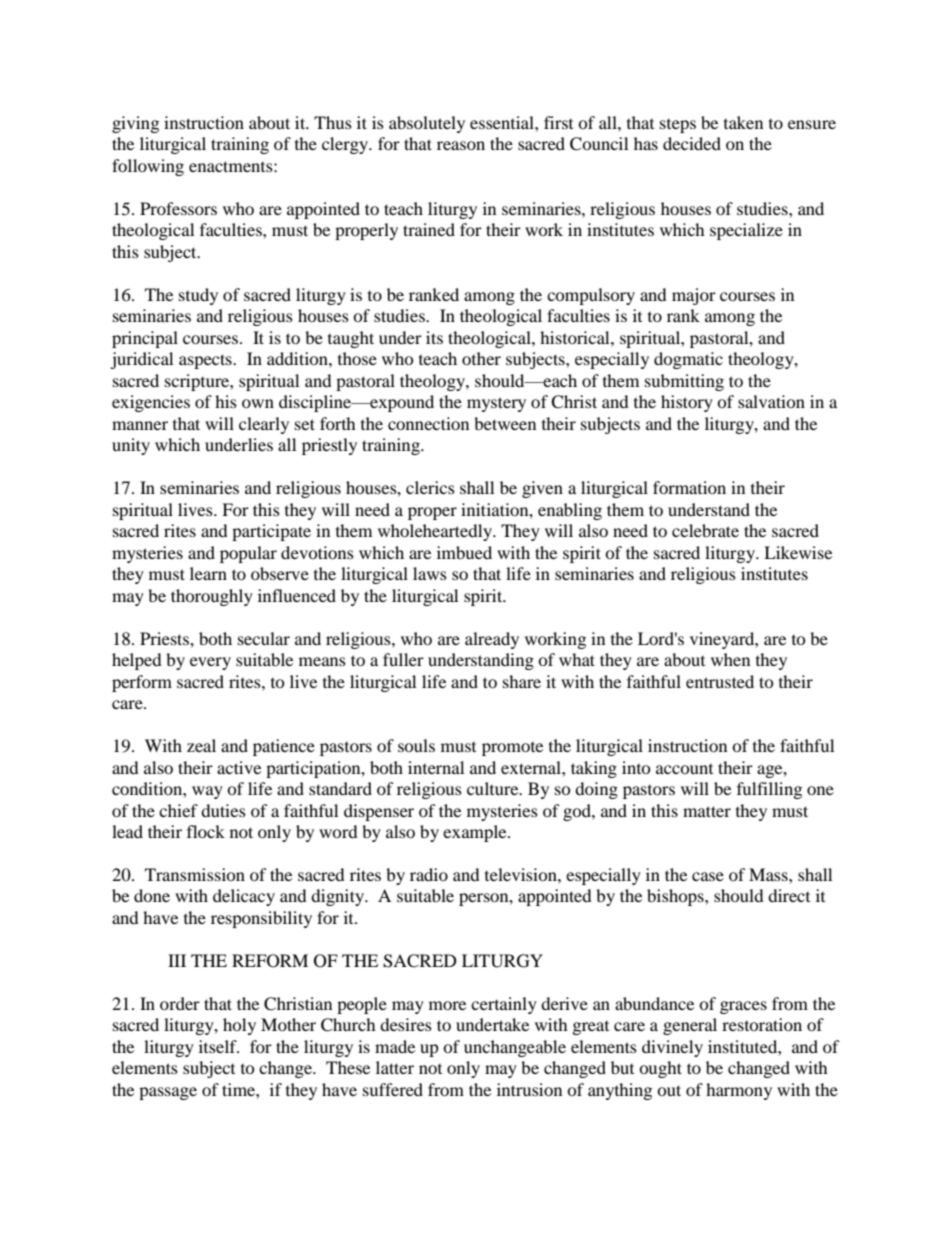  Describe the element at coordinates (692, 143) in the screenshot. I see `decided` at that location.
